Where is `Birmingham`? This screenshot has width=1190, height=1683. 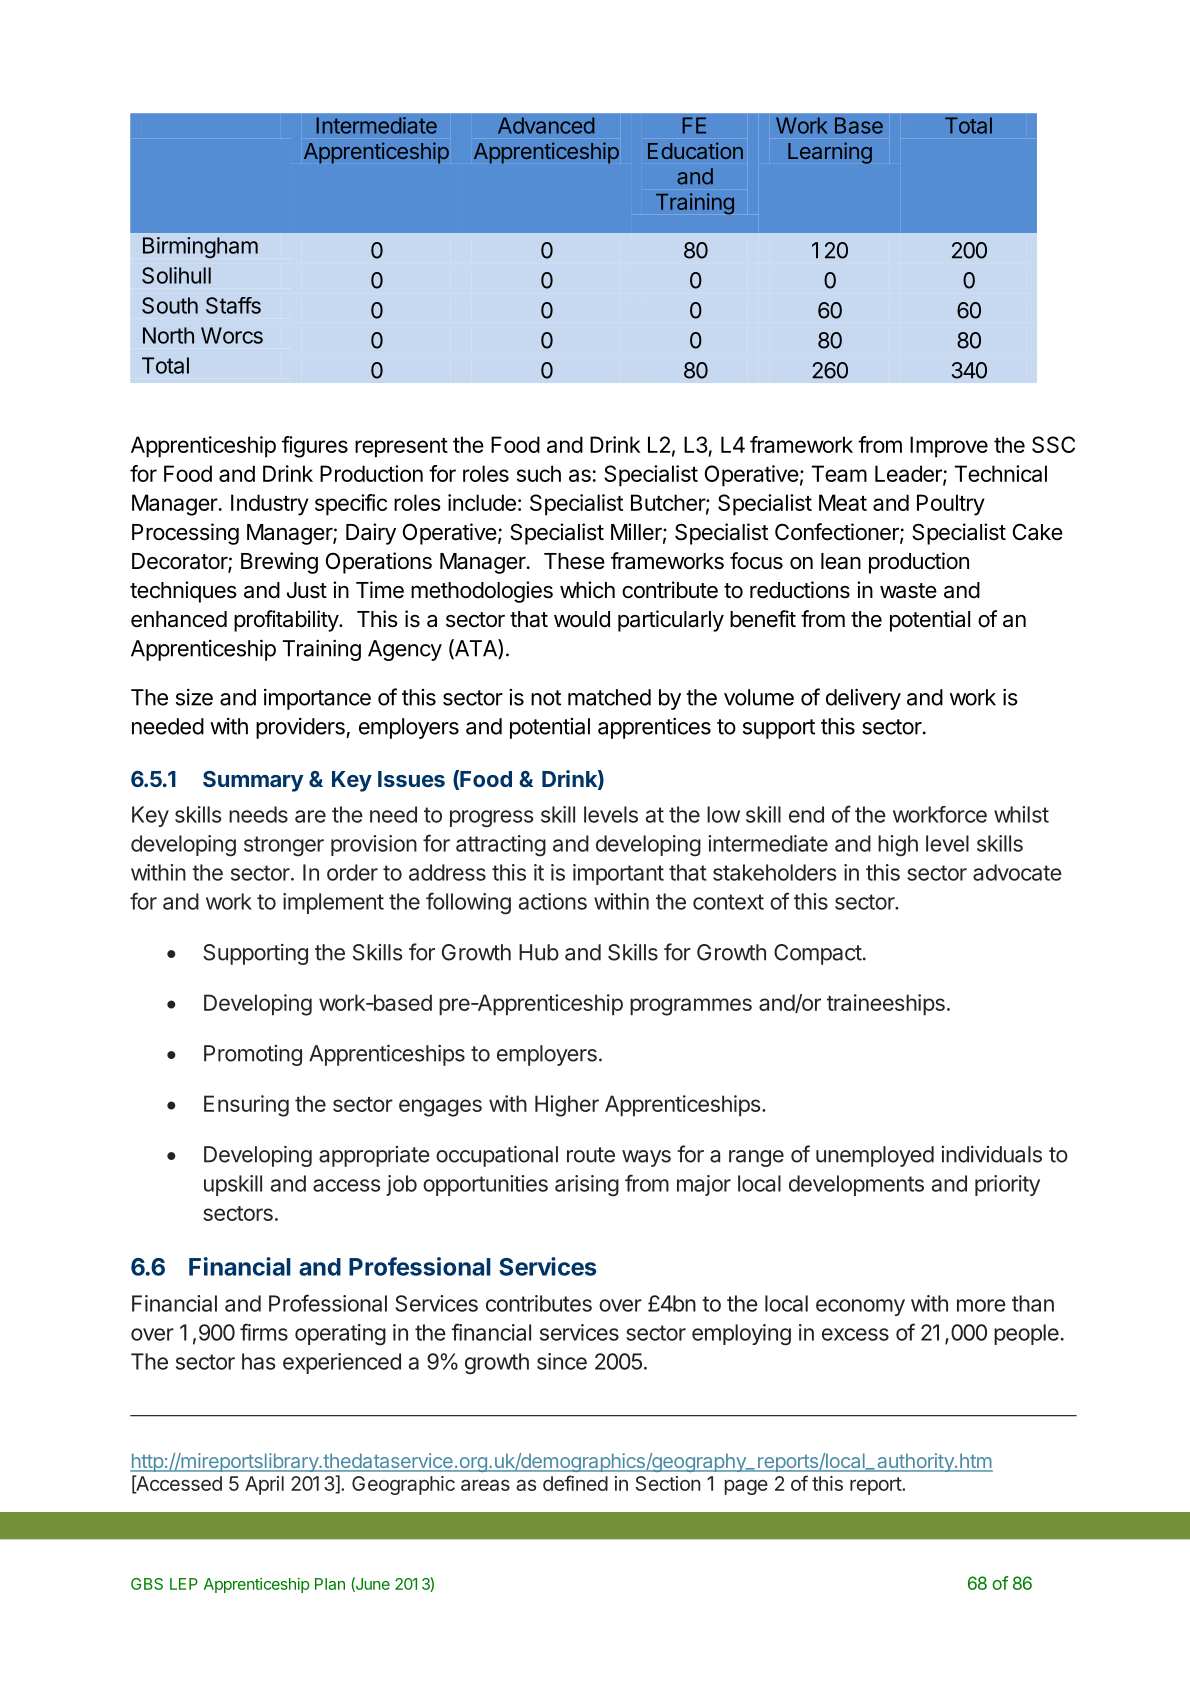
Birmingham is located at coordinates (200, 247).
